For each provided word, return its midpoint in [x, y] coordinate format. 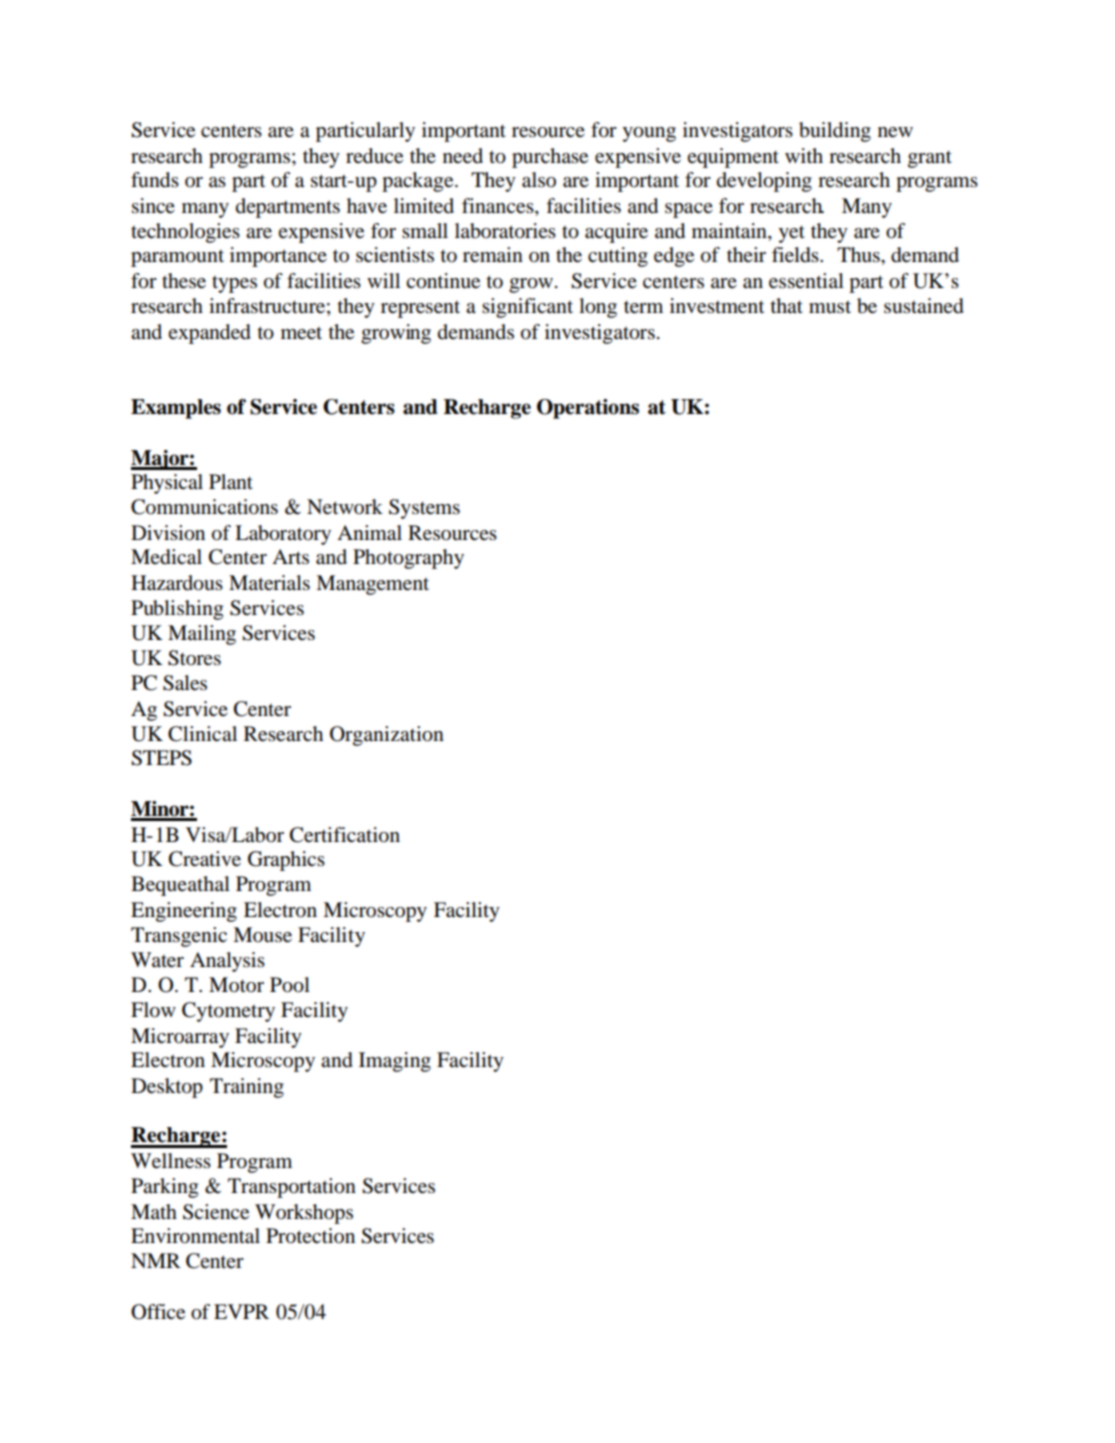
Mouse [262, 935]
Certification [345, 835]
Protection [310, 1236]
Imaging [395, 1062]
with [804, 155]
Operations [588, 409]
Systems [424, 509]
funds [155, 180]
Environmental [195, 1236]
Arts [290, 556]
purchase [550, 158]
